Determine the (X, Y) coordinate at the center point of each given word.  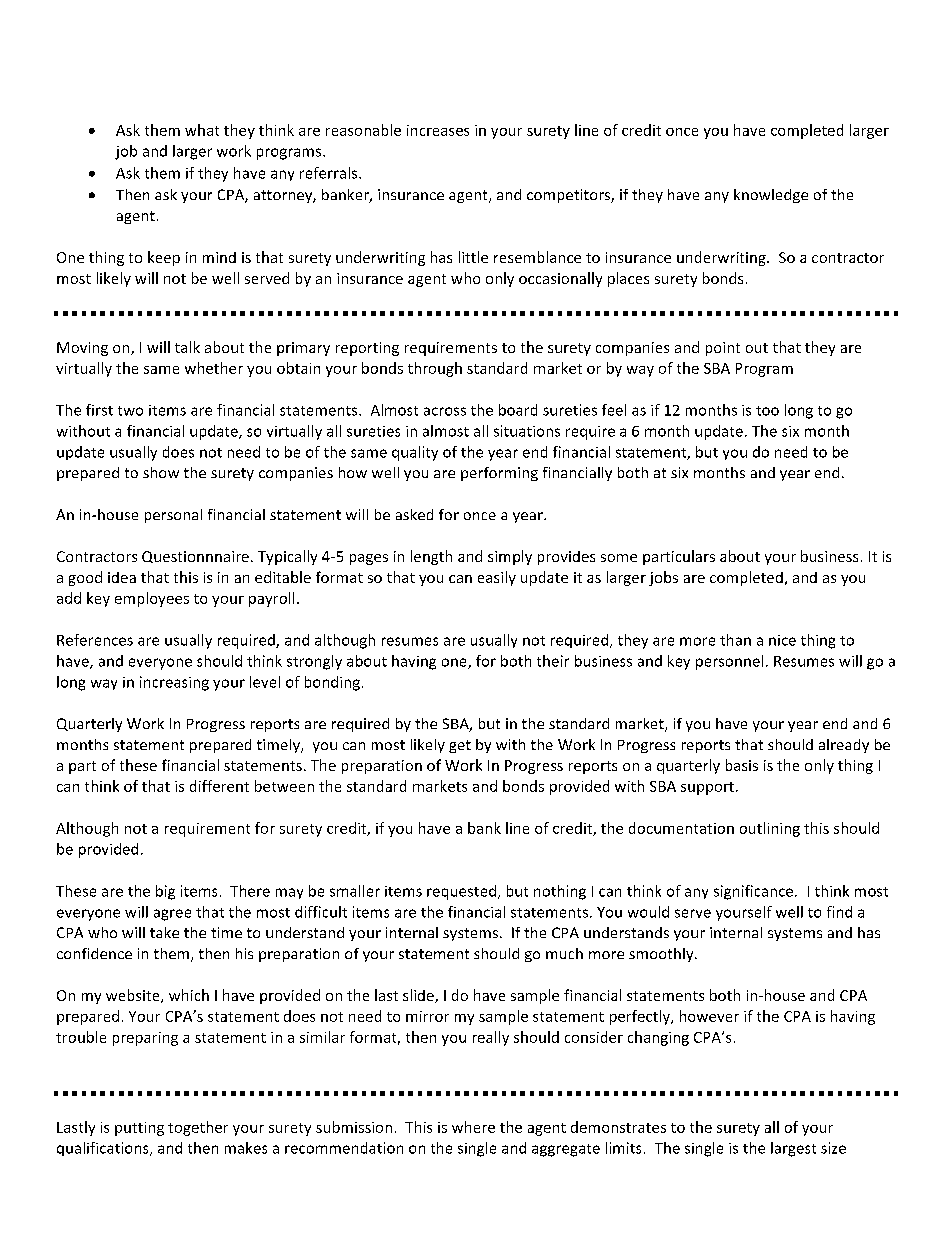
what (202, 130)
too (767, 411)
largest (793, 1149)
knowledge (771, 196)
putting (139, 1129)
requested (461, 892)
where (473, 1127)
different (219, 786)
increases (438, 130)
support (707, 788)
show (161, 472)
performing (499, 474)
